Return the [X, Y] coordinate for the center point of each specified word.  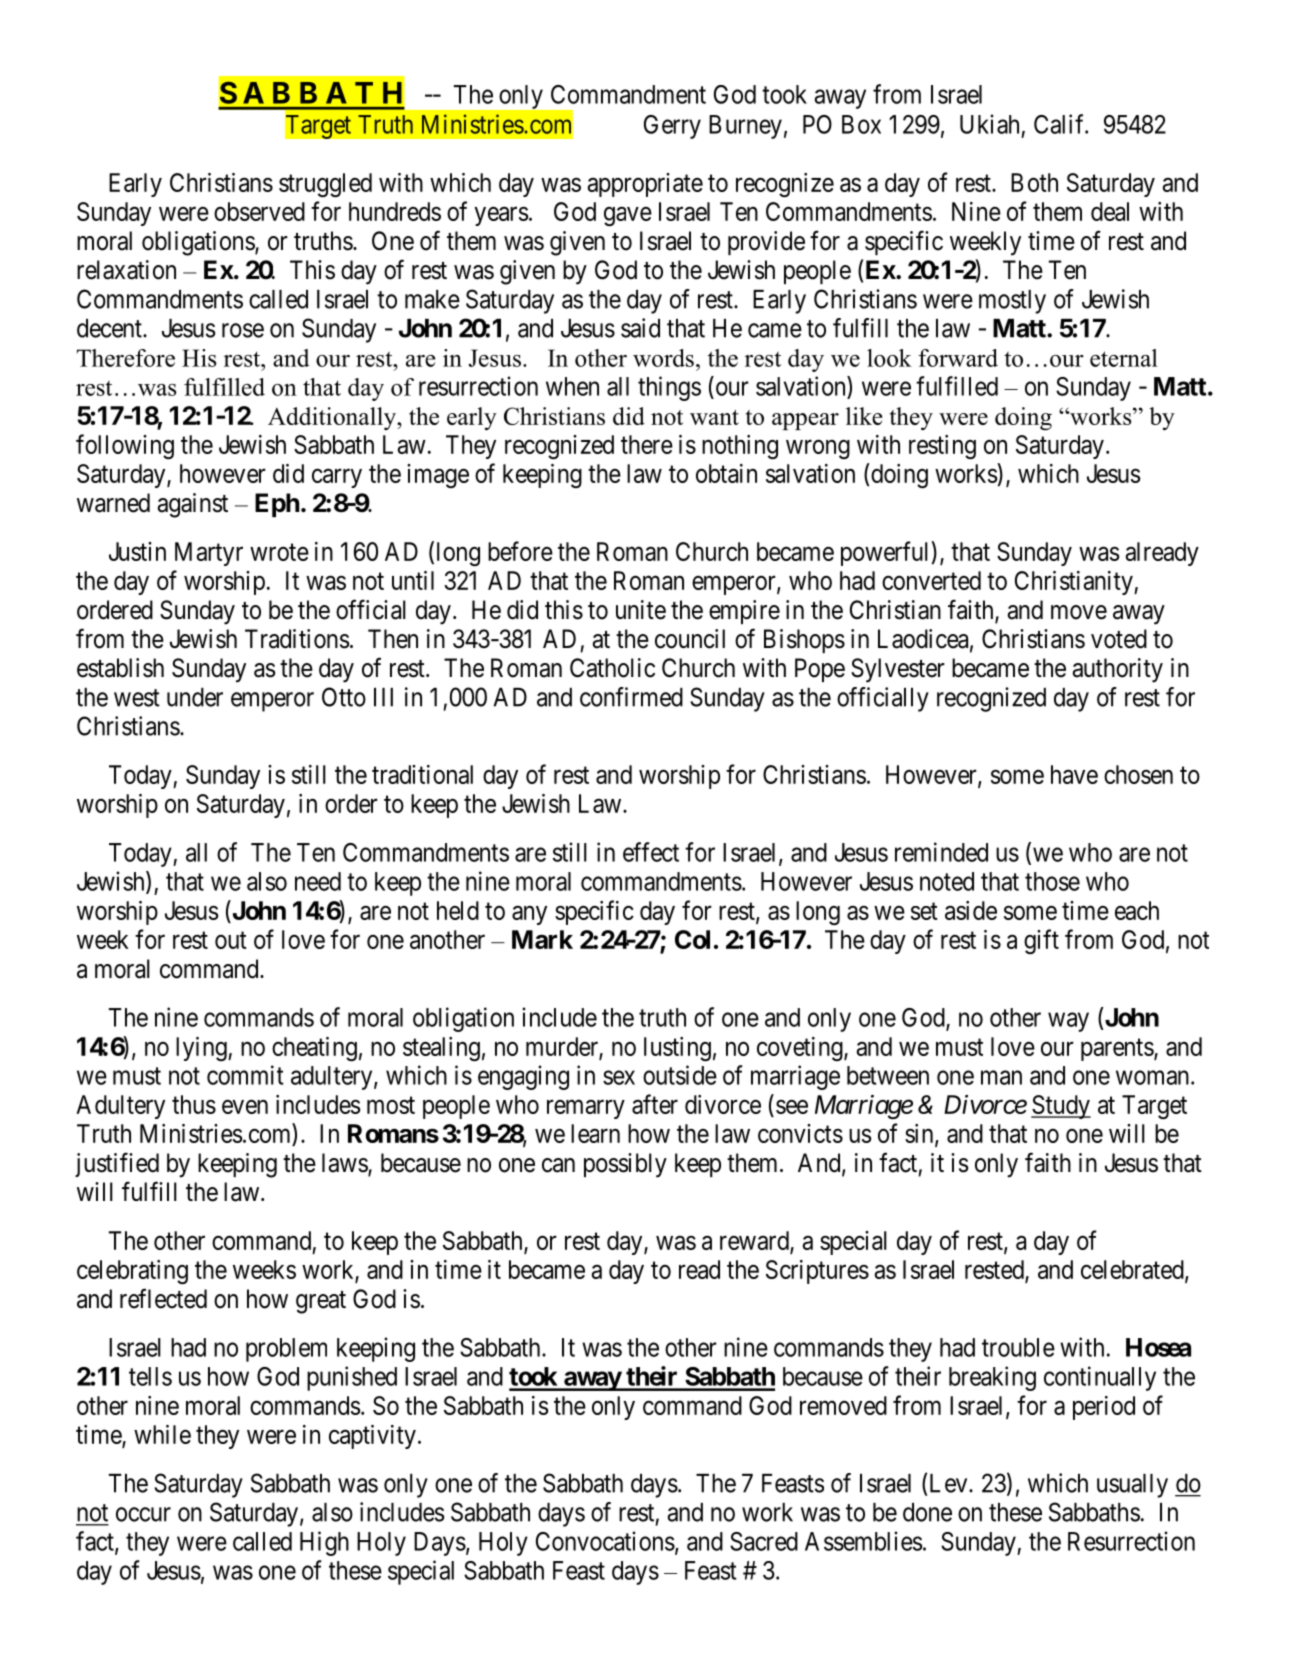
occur [143, 1514]
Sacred [764, 1541]
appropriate [645, 185]
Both [1034, 182]
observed [259, 211]
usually [1132, 1486]
